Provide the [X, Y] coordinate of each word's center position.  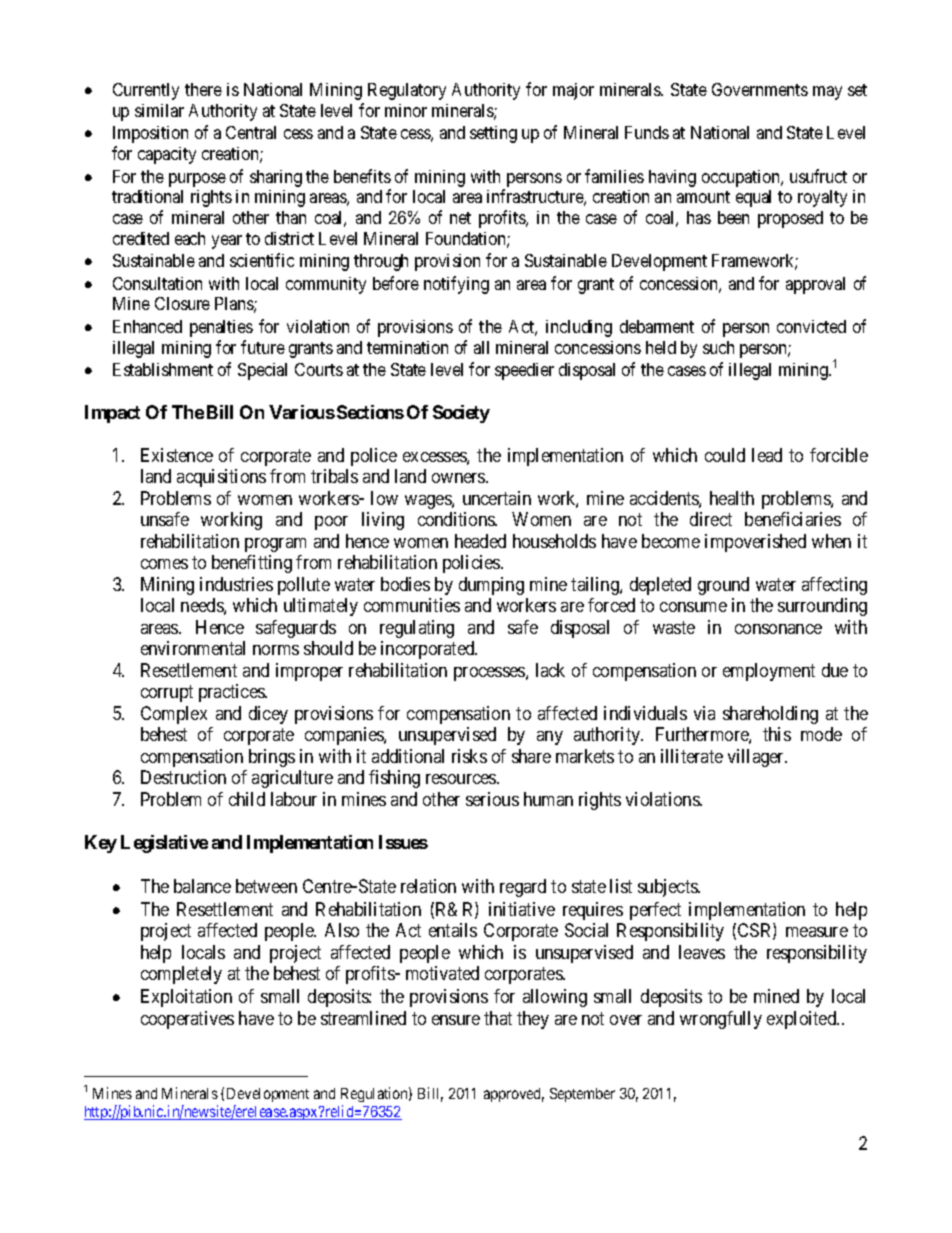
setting [493, 134]
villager [757, 758]
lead [767, 455]
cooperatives [187, 1020]
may [827, 93]
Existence [177, 455]
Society [461, 414]
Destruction [183, 777]
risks [469, 756]
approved [514, 1095]
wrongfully [721, 1020]
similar [159, 110]
